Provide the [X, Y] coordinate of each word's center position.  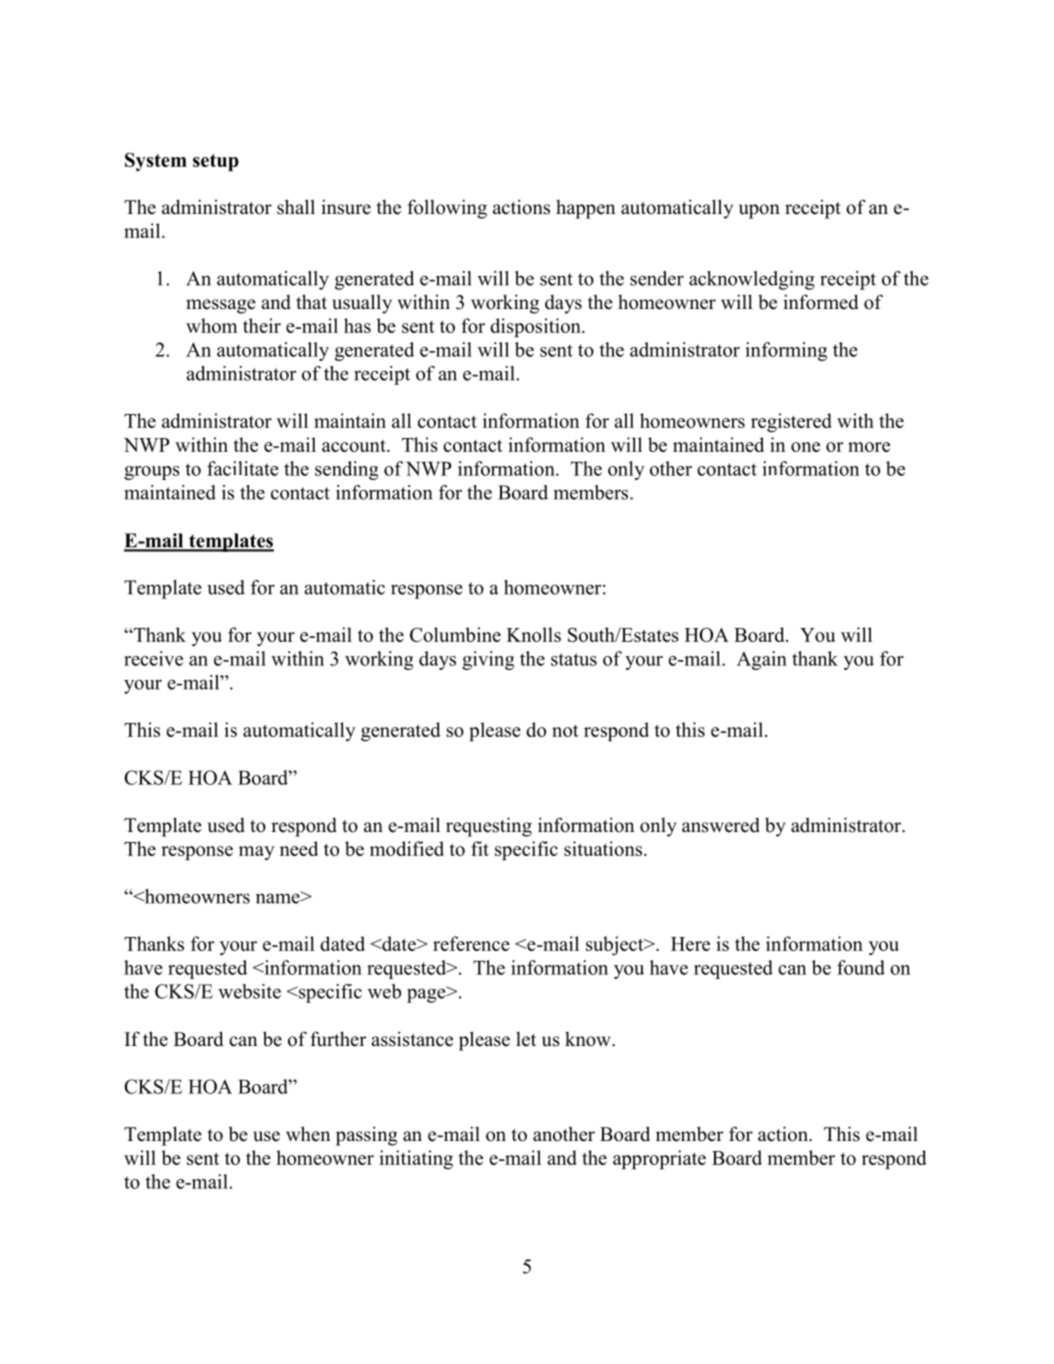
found [861, 967]
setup [216, 162]
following [447, 209]
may [257, 853]
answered [721, 825]
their [262, 325]
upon [759, 211]
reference [471, 943]
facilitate [243, 468]
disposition [536, 327]
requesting [489, 827]
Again [762, 660]
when [308, 1134]
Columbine [455, 634]
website [249, 991]
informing [786, 351]
